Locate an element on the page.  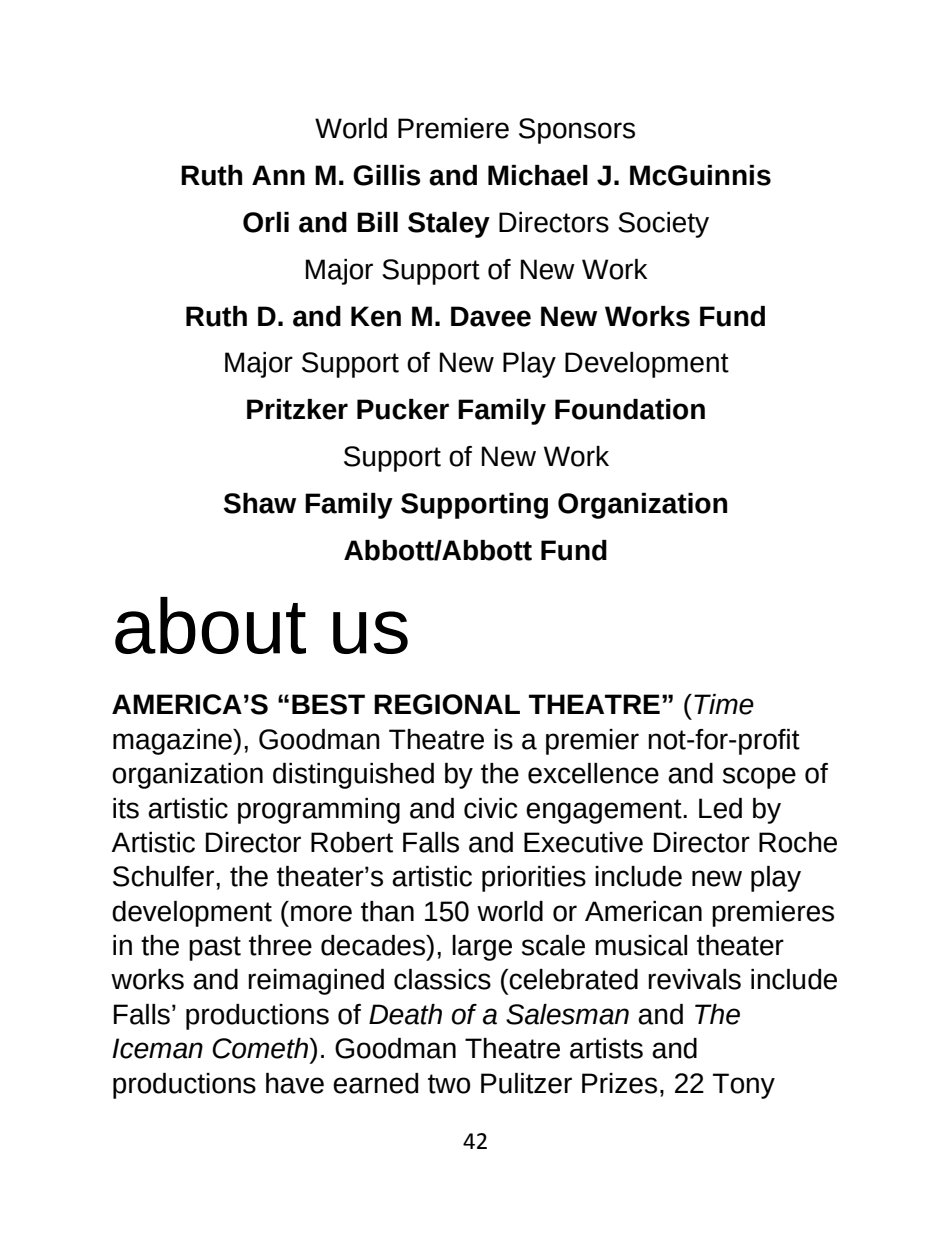
Iceman is located at coordinates (157, 1048).
